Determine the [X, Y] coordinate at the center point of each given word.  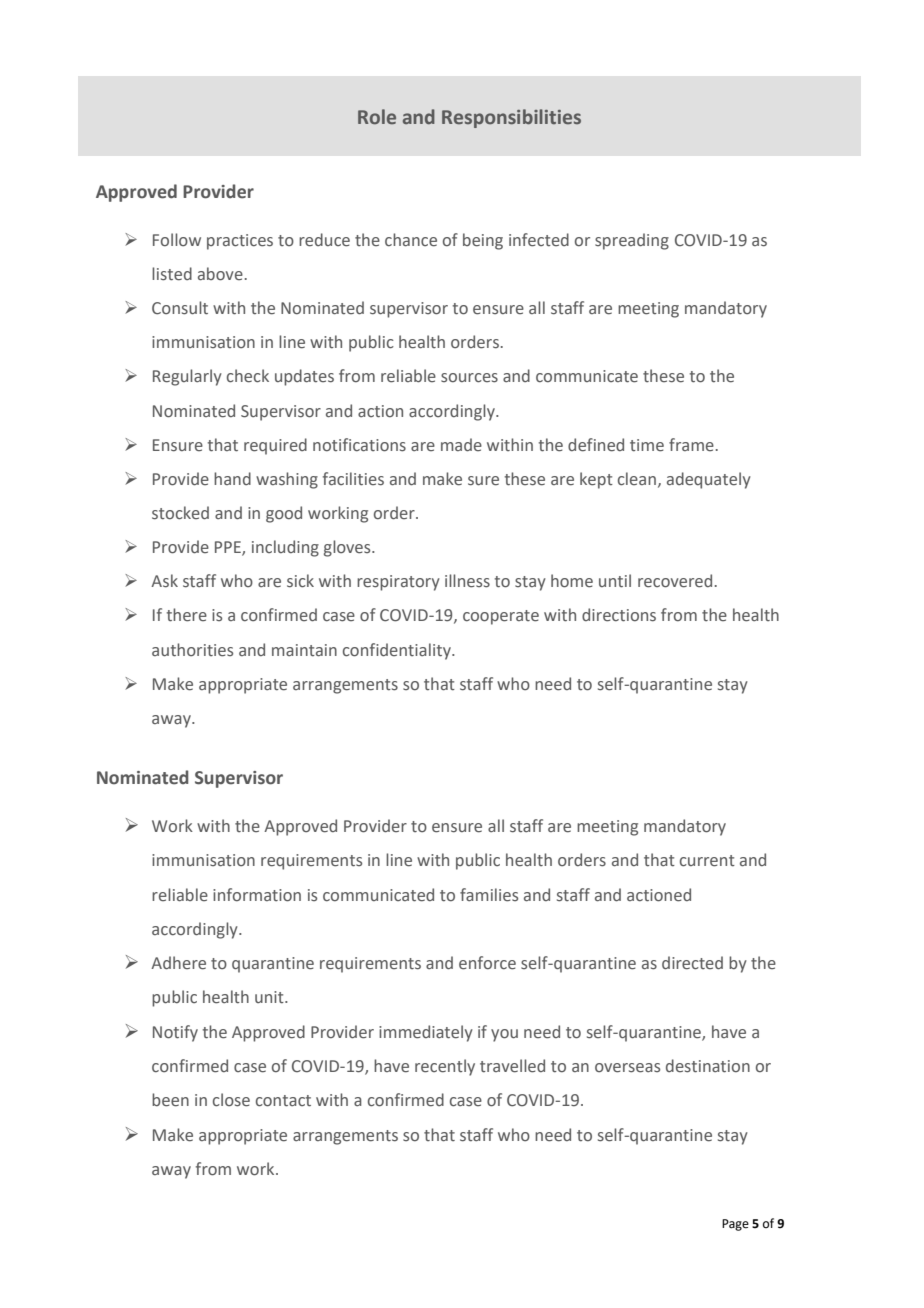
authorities [192, 650]
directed [692, 963]
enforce [487, 963]
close [231, 1100]
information [257, 895]
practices [240, 242]
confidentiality [398, 651]
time [647, 445]
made [461, 444]
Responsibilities [511, 118]
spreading [632, 241]
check [248, 376]
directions [619, 615]
